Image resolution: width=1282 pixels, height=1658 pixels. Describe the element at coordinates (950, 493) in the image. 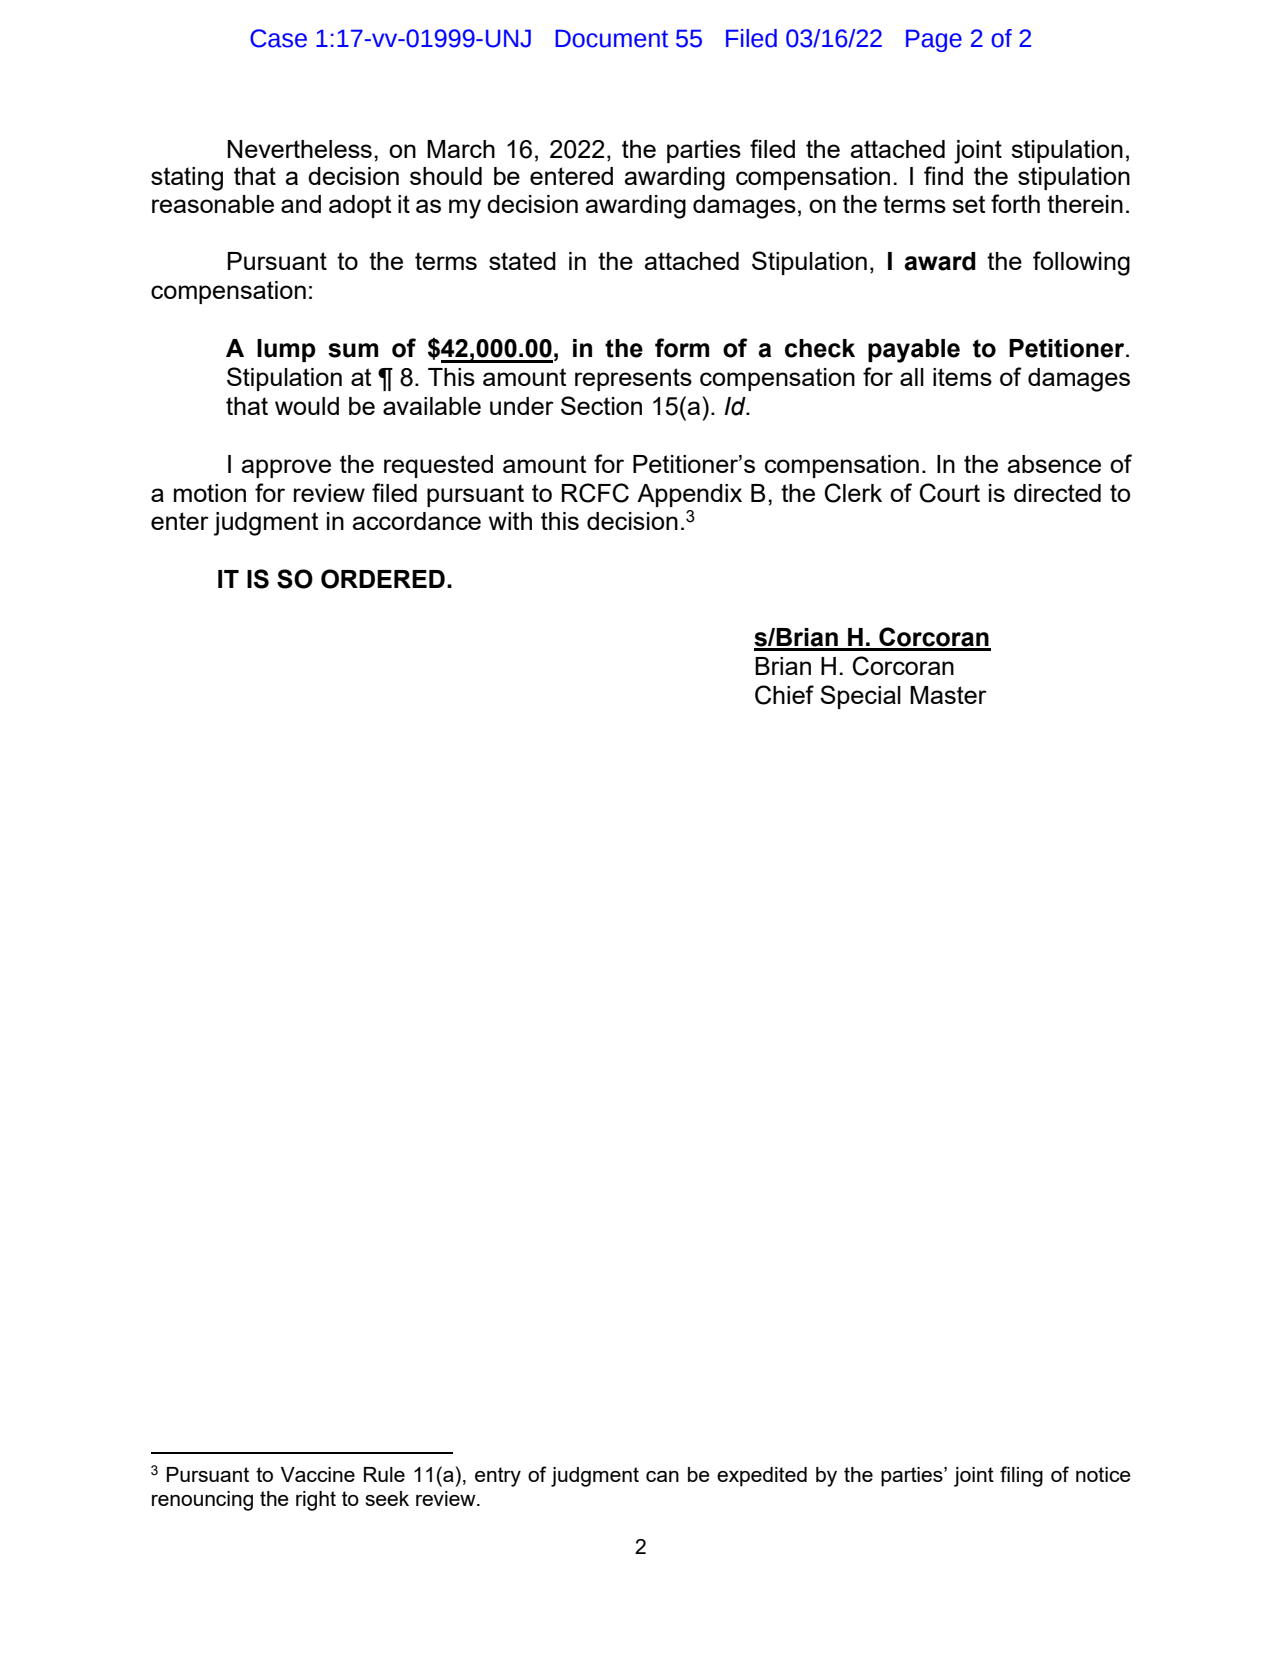

I see `Court` at that location.
